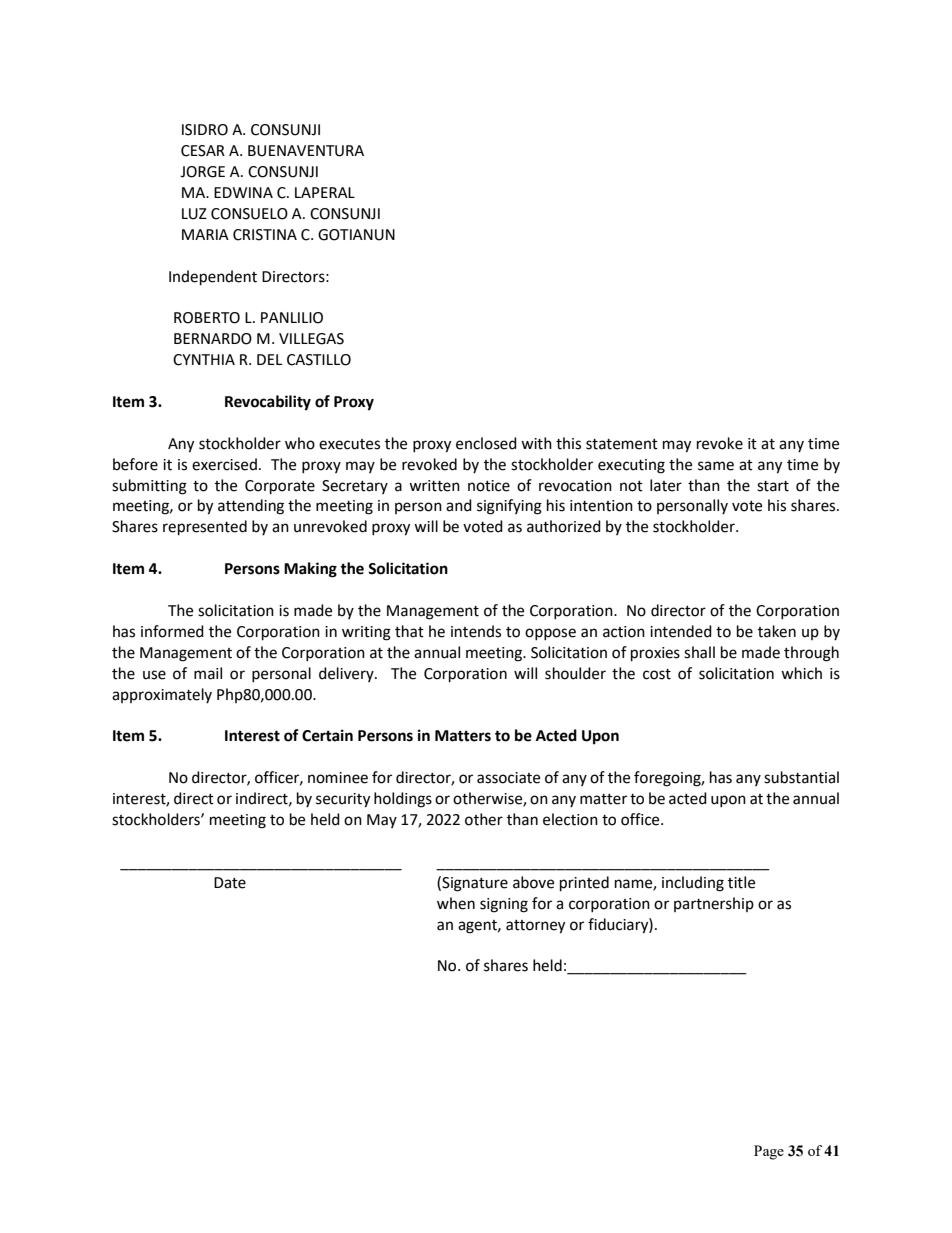 This document has width=952, height=1233. I want to click on represented, so click(205, 528).
